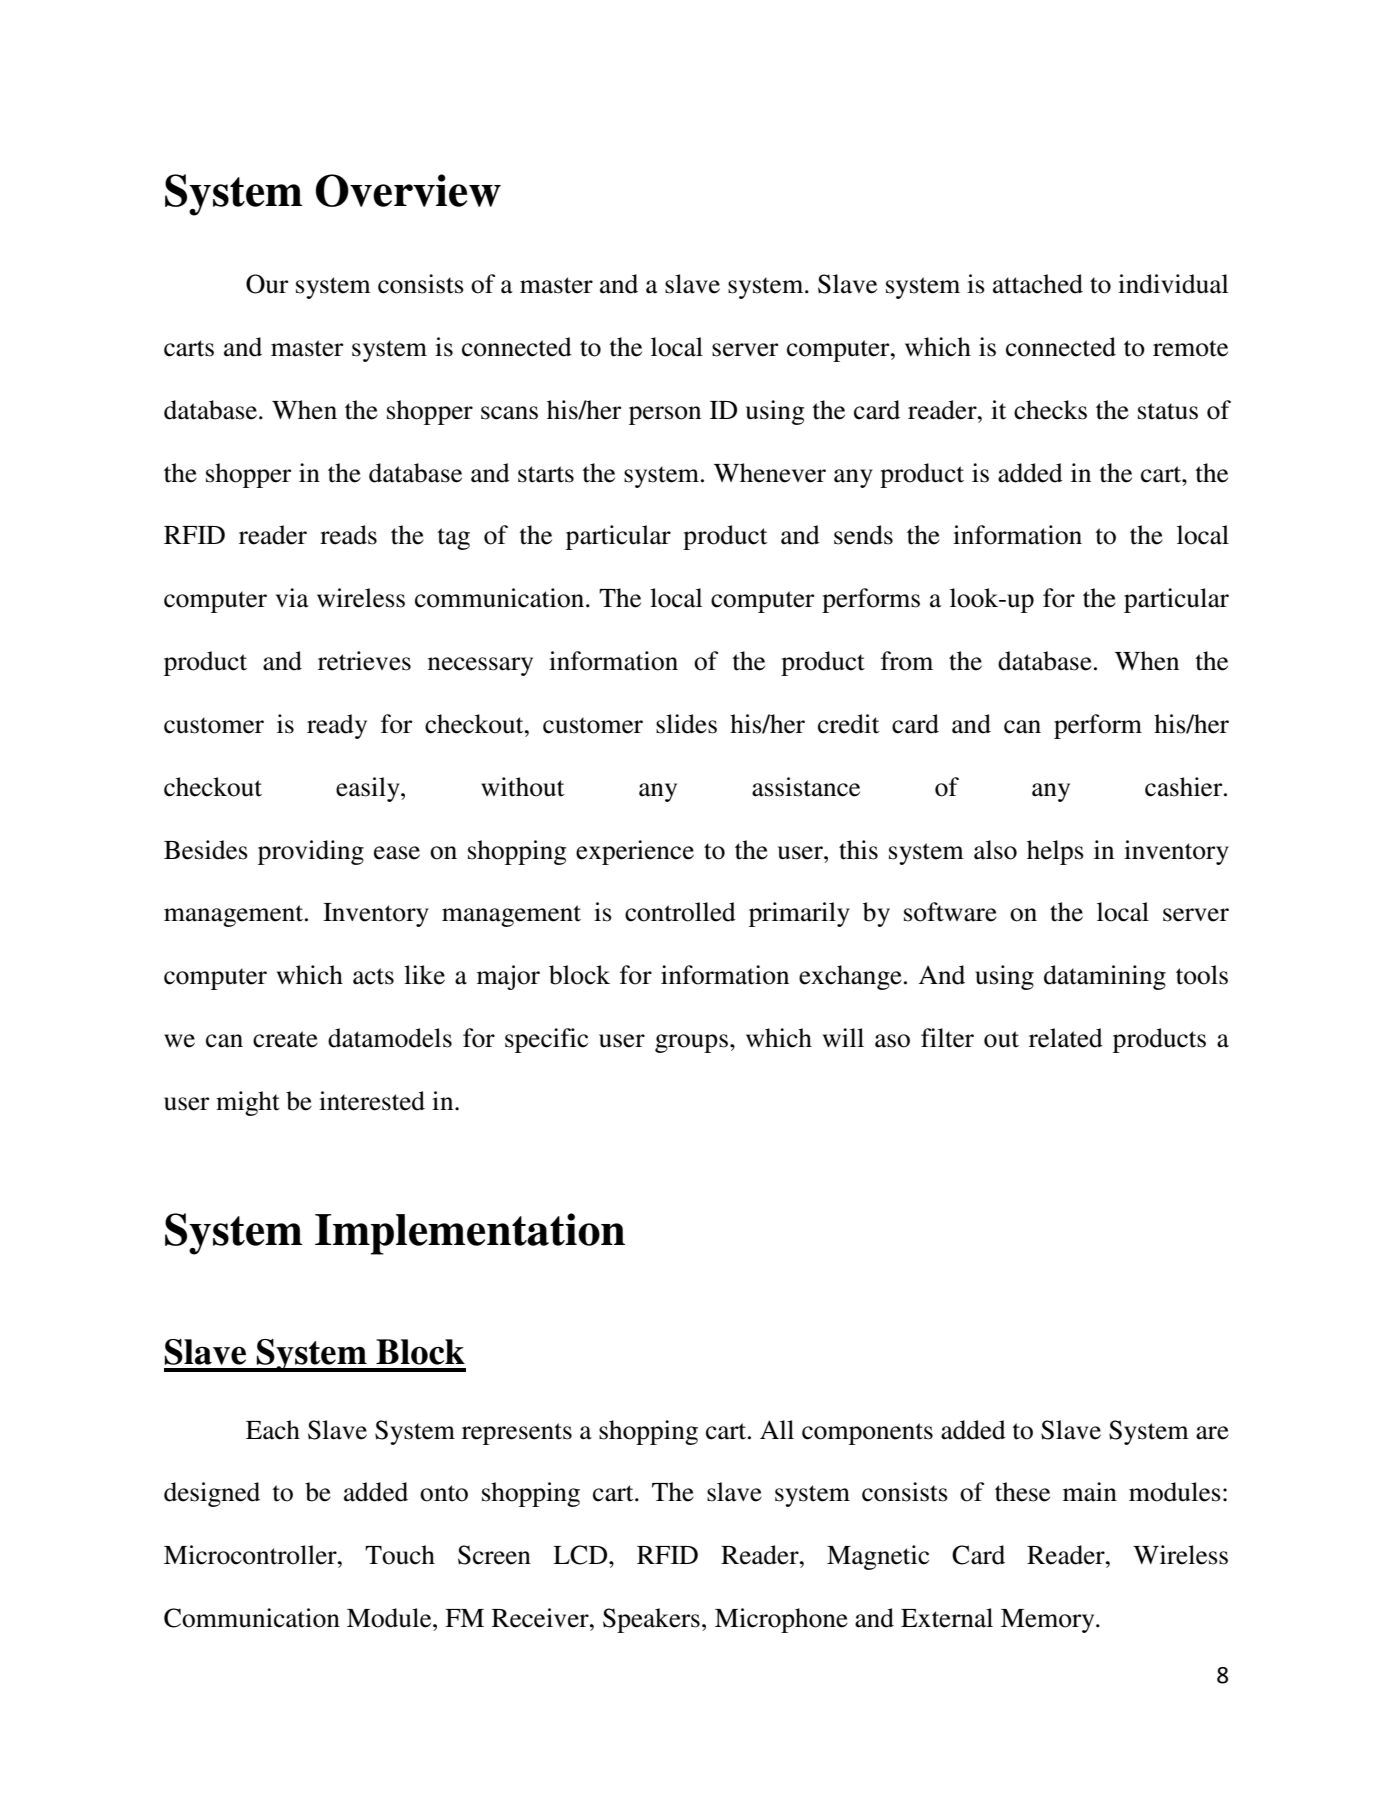  What do you see at coordinates (777, 1429) in the screenshot?
I see `All` at bounding box center [777, 1429].
